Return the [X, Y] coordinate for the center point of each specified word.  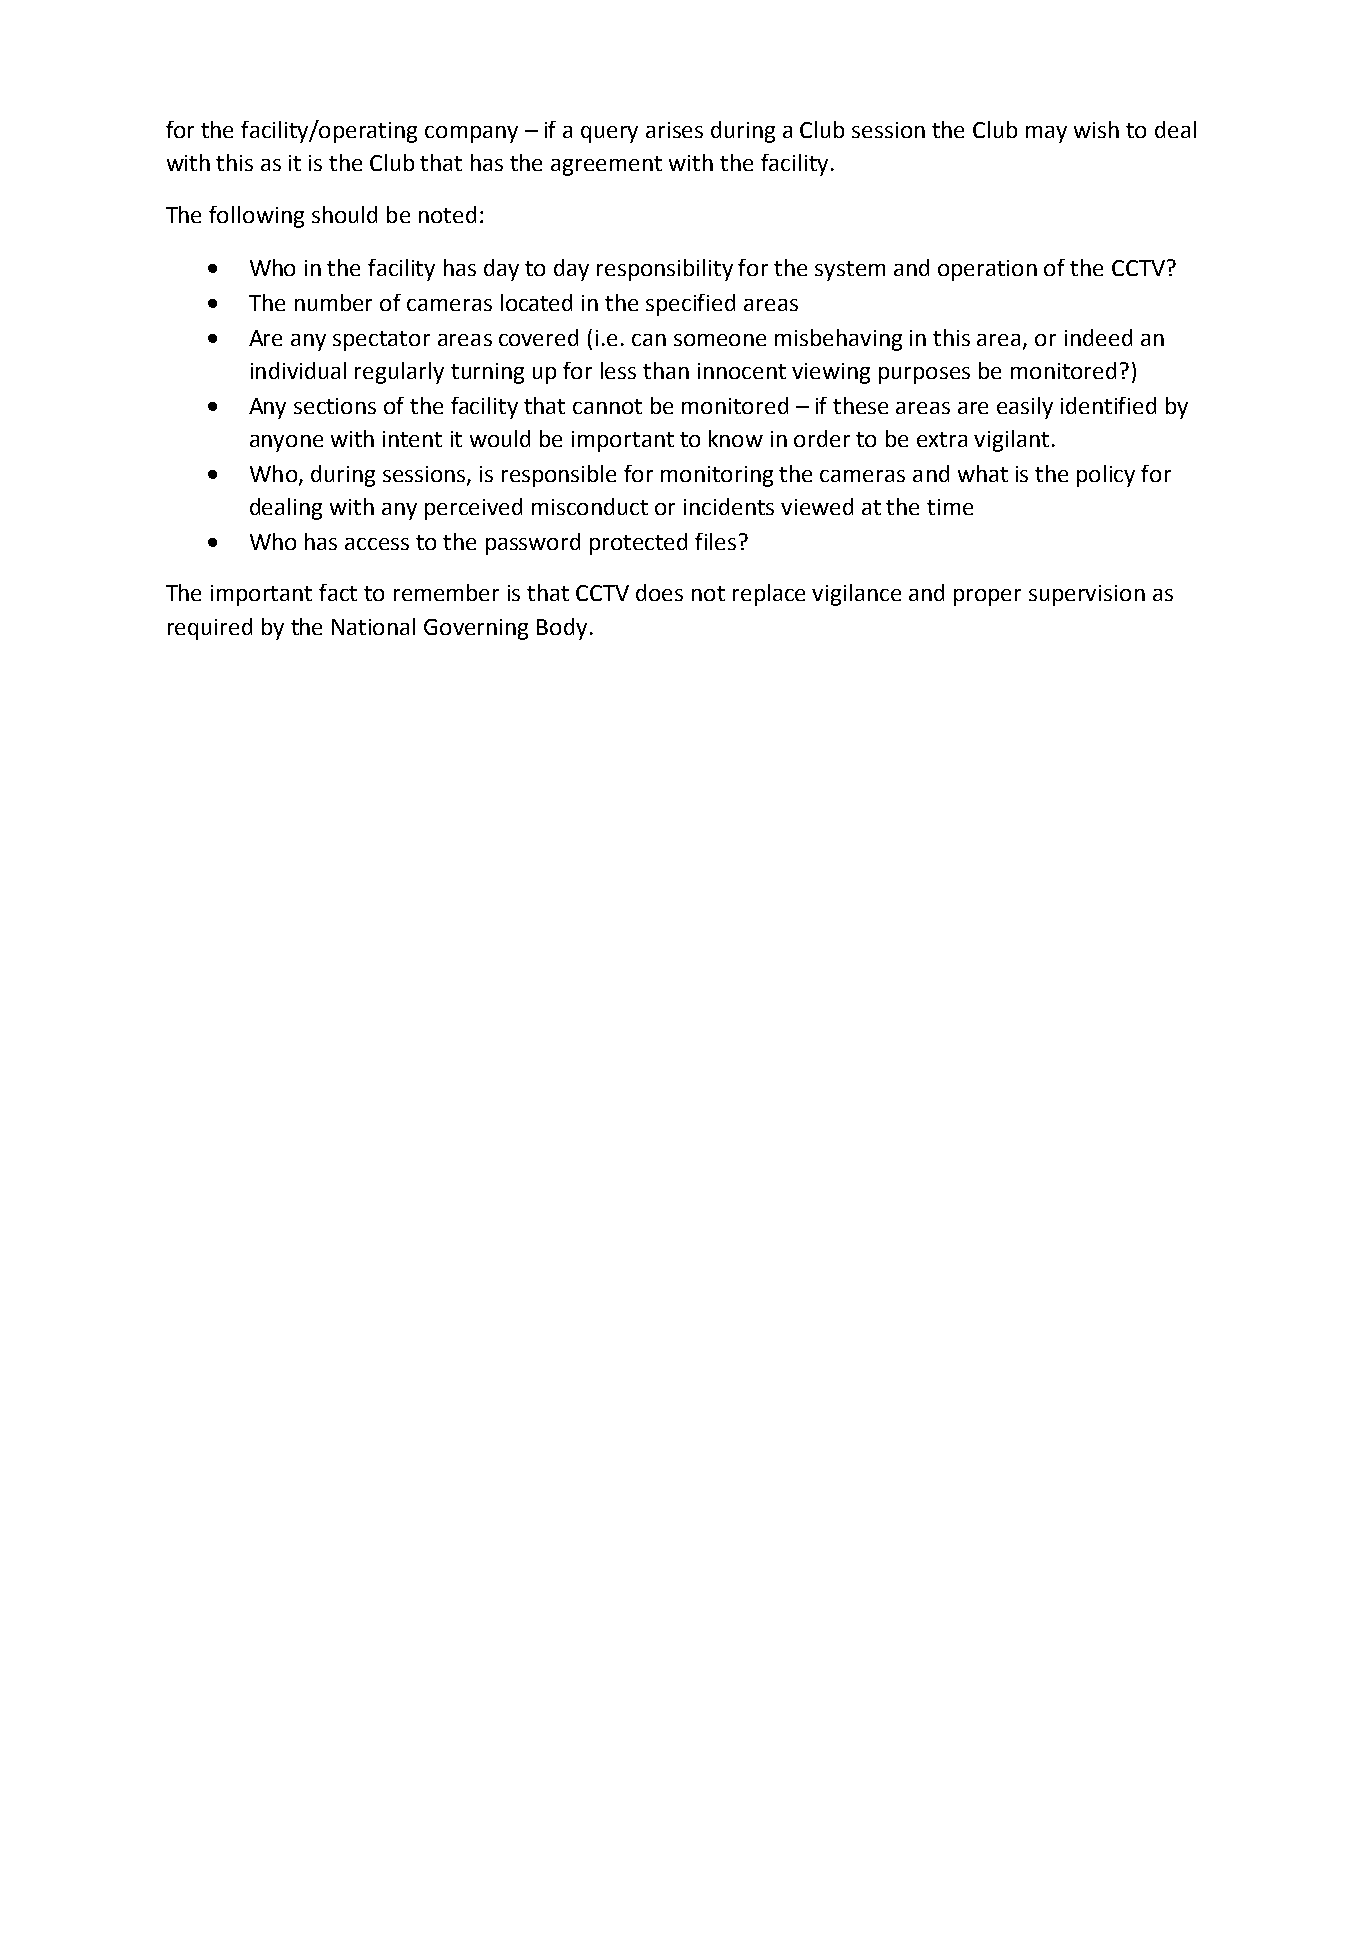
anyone [286, 443]
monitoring [717, 476]
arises [674, 130]
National [373, 626]
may [1046, 134]
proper [987, 597]
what [983, 473]
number [333, 302]
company [471, 134]
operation [987, 270]
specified [690, 305]
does [659, 592]
